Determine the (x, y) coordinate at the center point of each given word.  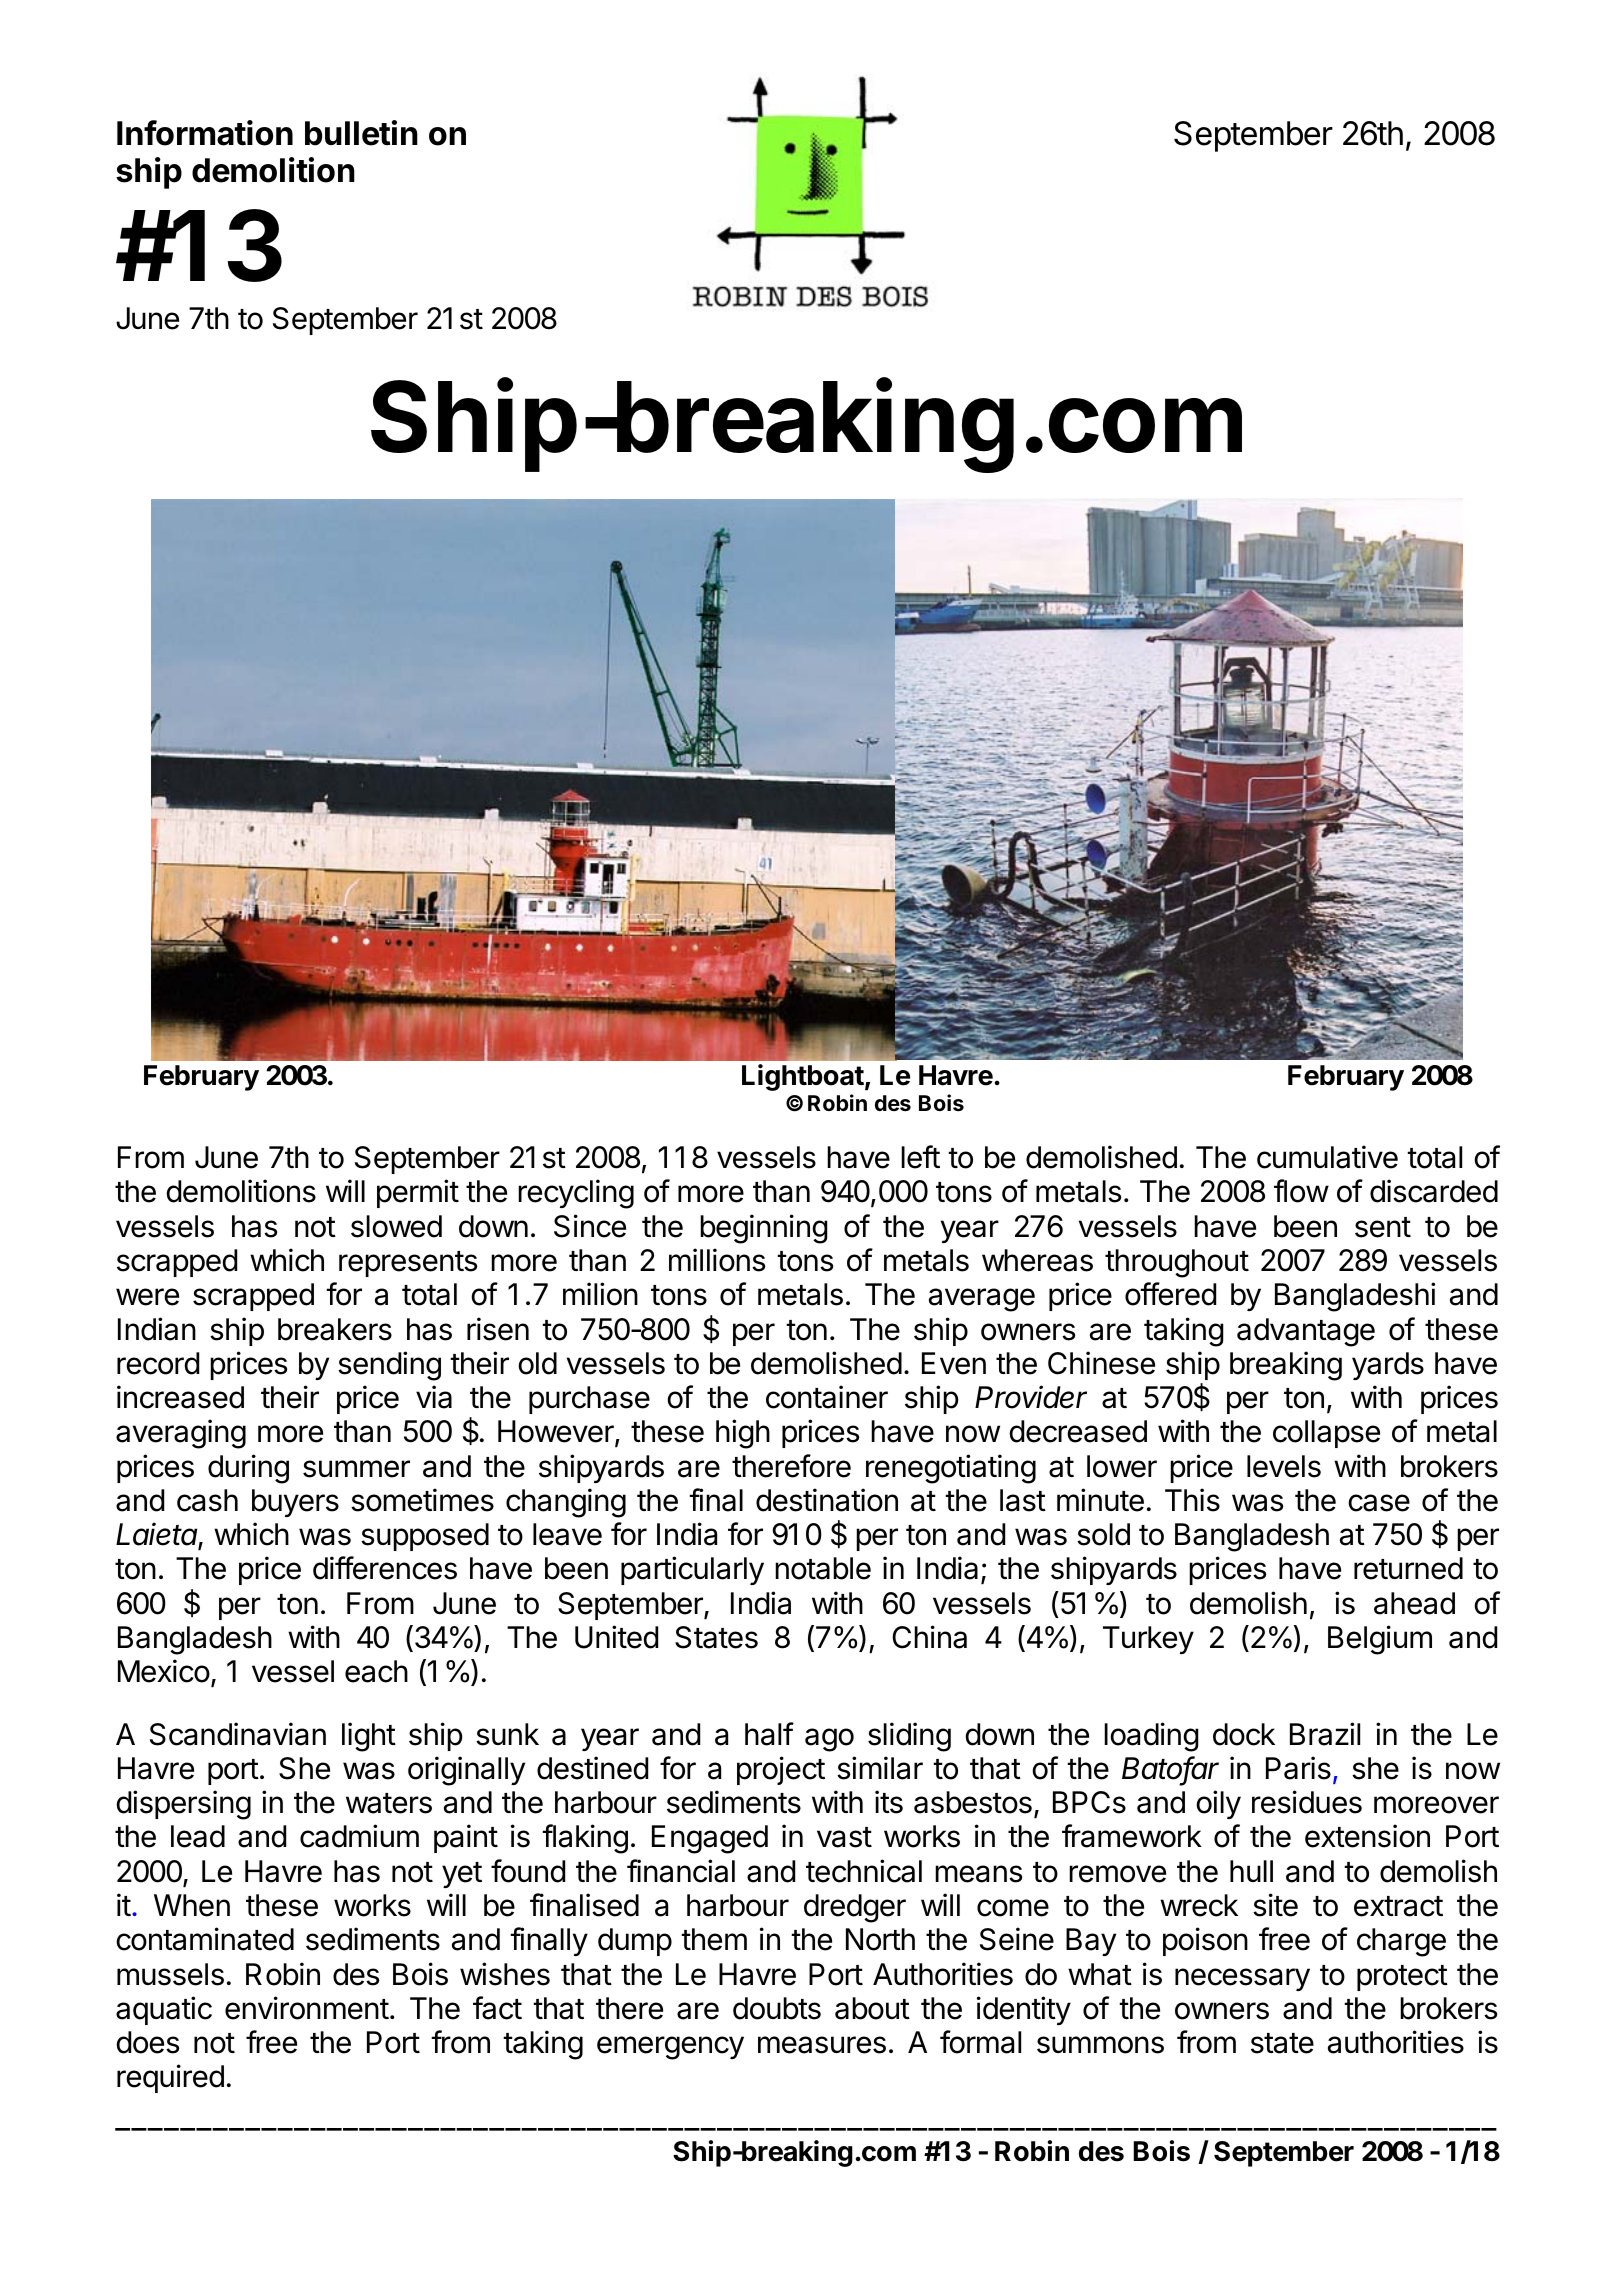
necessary (1242, 1979)
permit (418, 1193)
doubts (777, 2008)
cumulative (1327, 1157)
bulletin (361, 133)
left (920, 1157)
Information (205, 133)
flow (1301, 1191)
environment (307, 2008)
